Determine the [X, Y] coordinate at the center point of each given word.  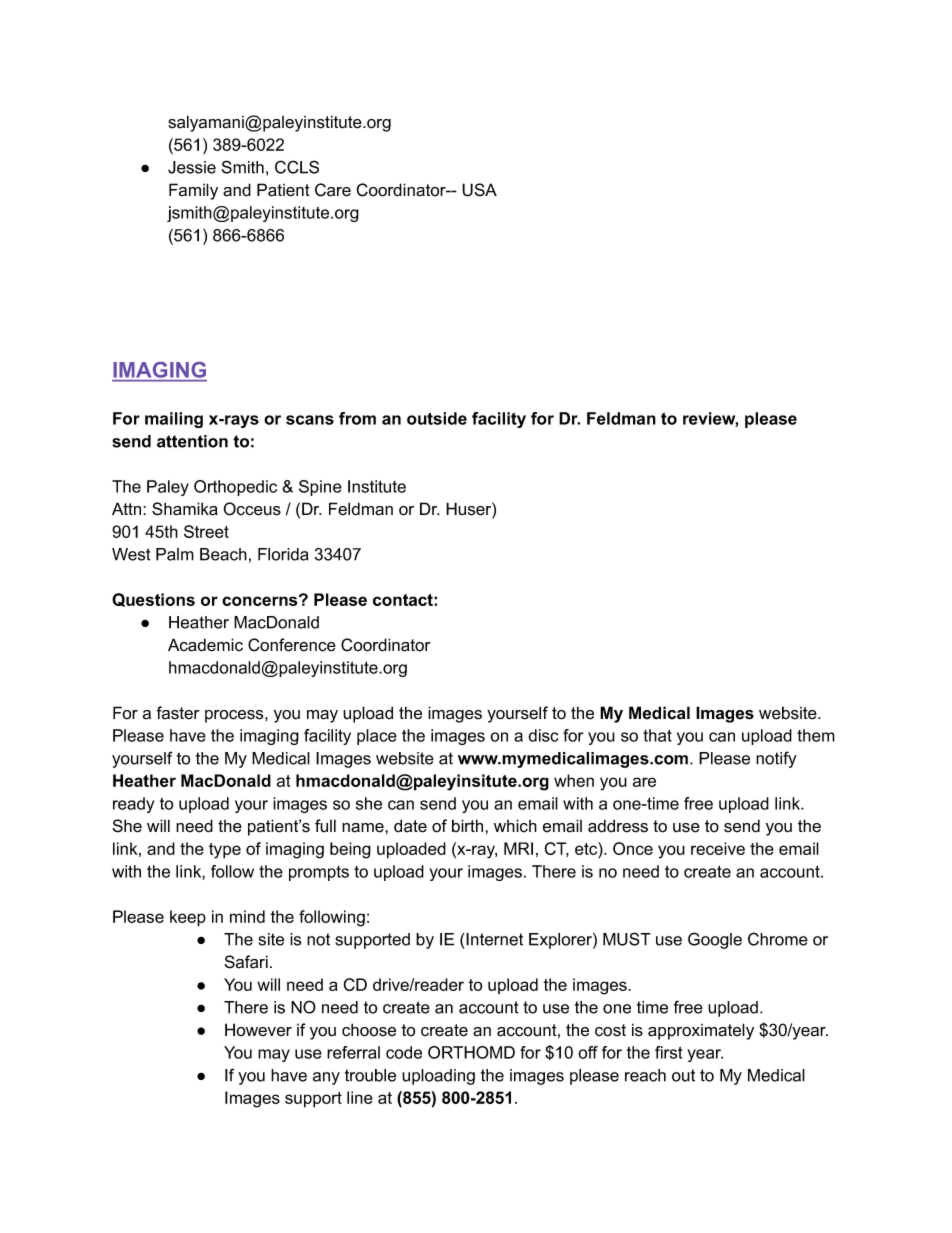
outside [437, 418]
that [657, 735]
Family [193, 191]
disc [543, 735]
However [258, 1030]
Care [333, 190]
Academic [205, 645]
